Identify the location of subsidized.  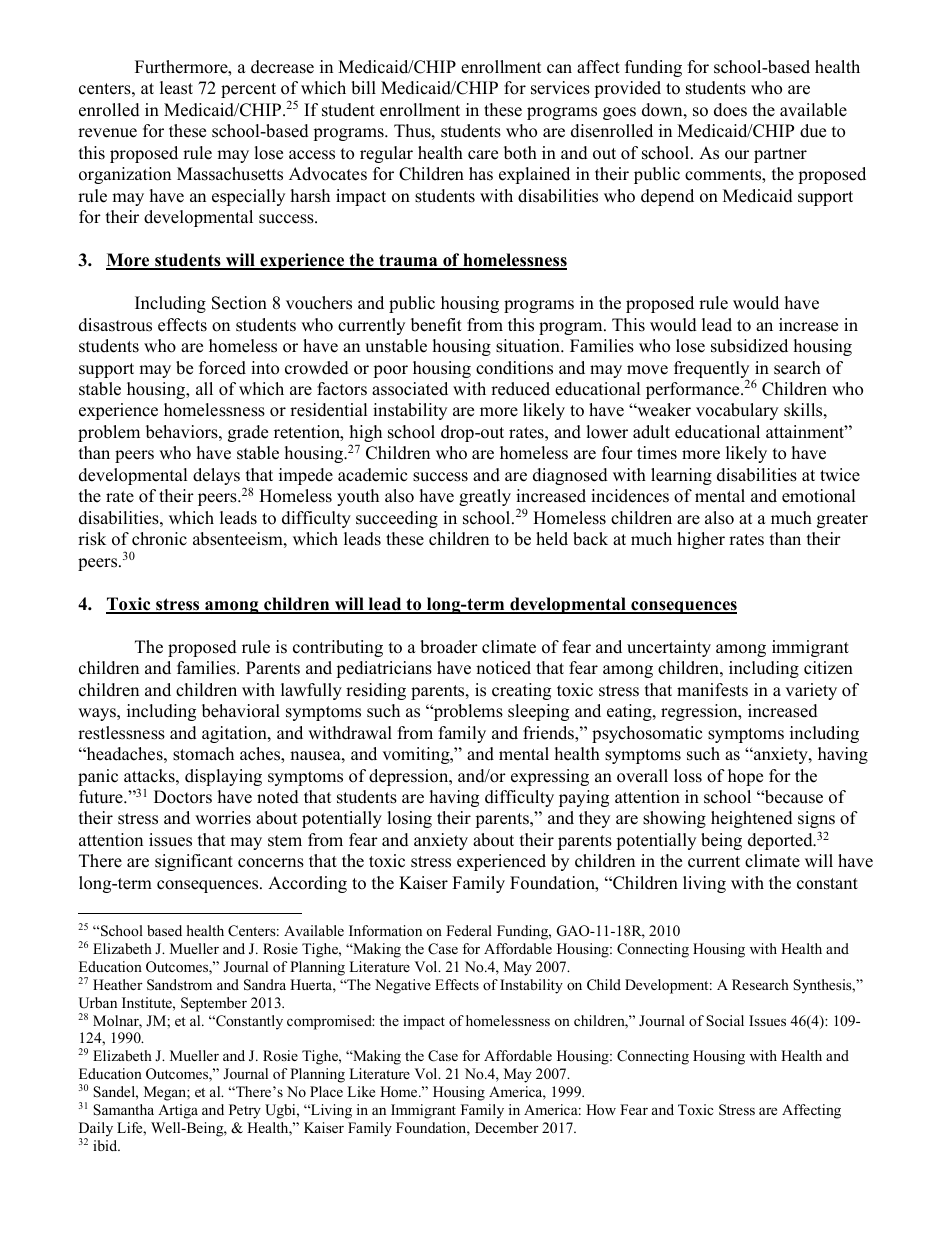
(749, 346).
